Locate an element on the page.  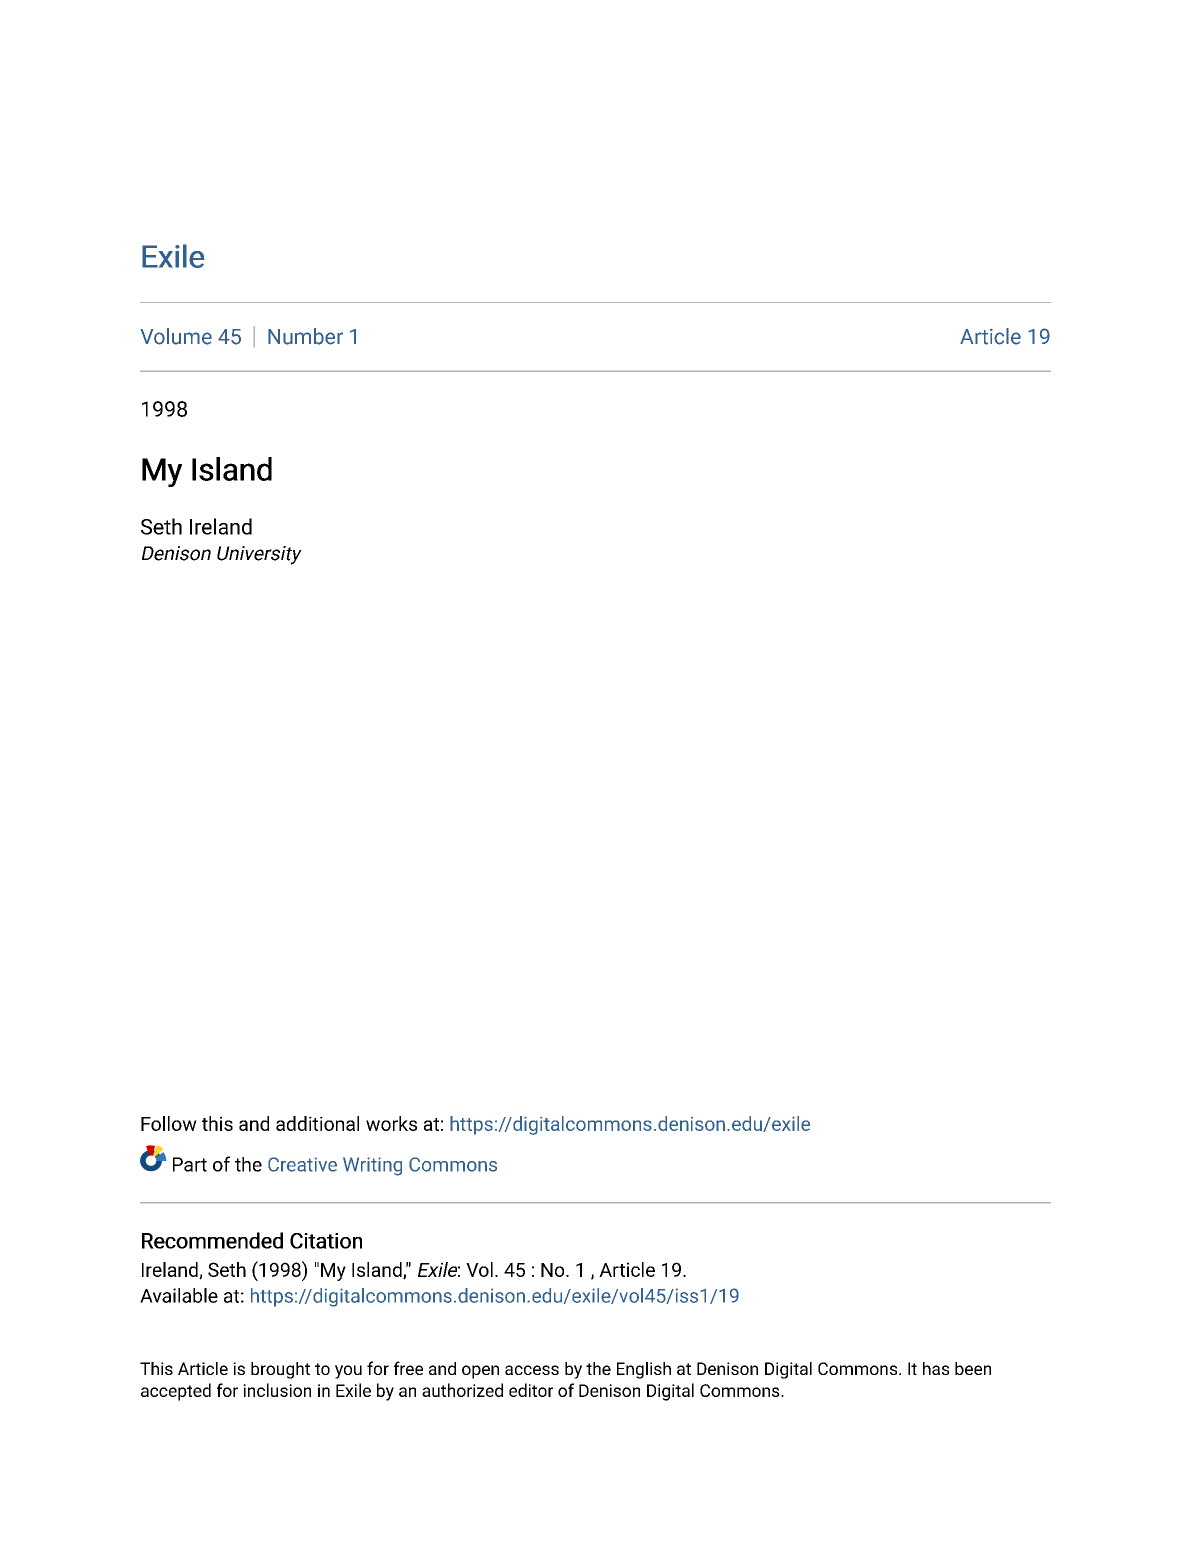
Writing is located at coordinates (372, 1166).
